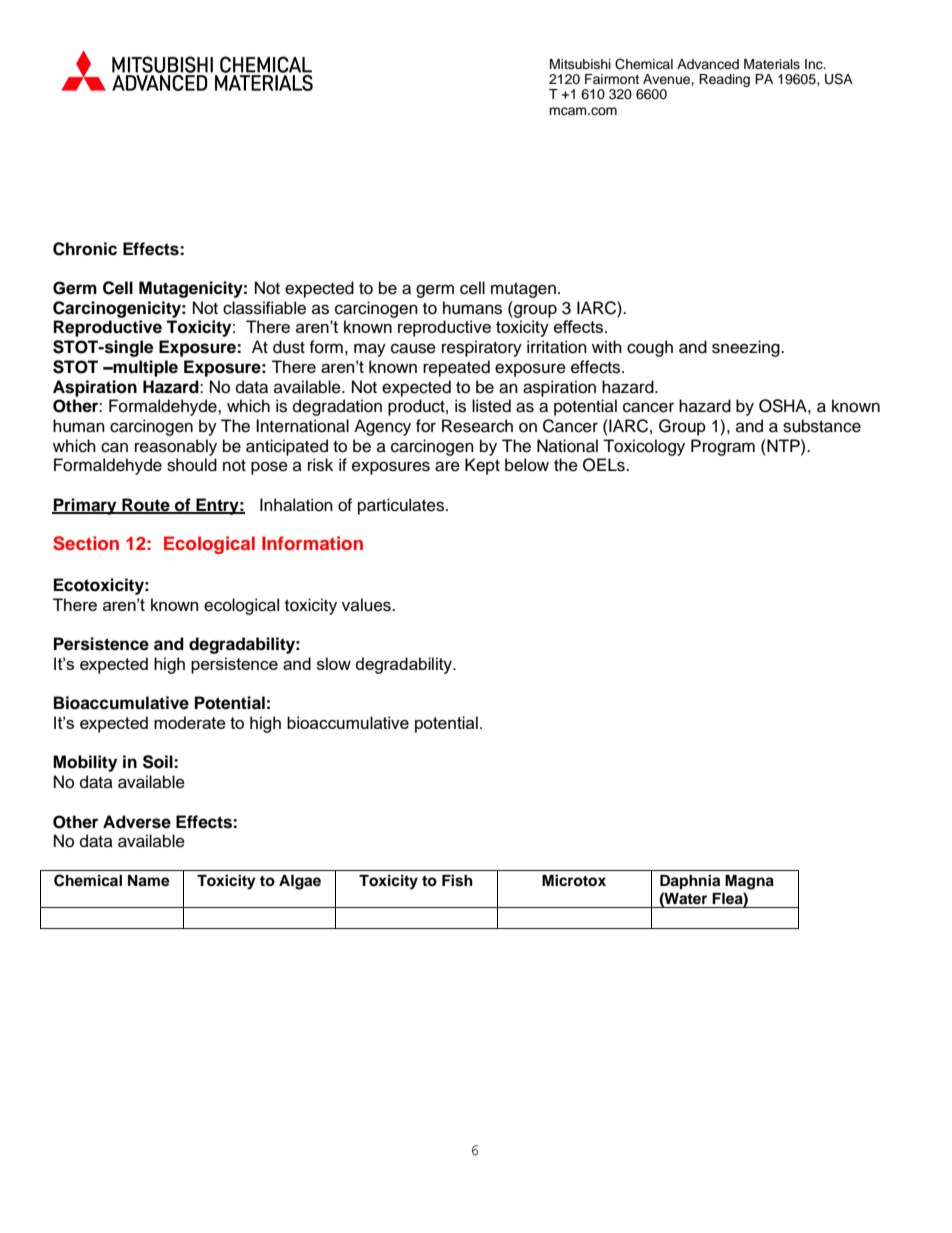  Describe the element at coordinates (367, 605) in the image. I see `values` at that location.
